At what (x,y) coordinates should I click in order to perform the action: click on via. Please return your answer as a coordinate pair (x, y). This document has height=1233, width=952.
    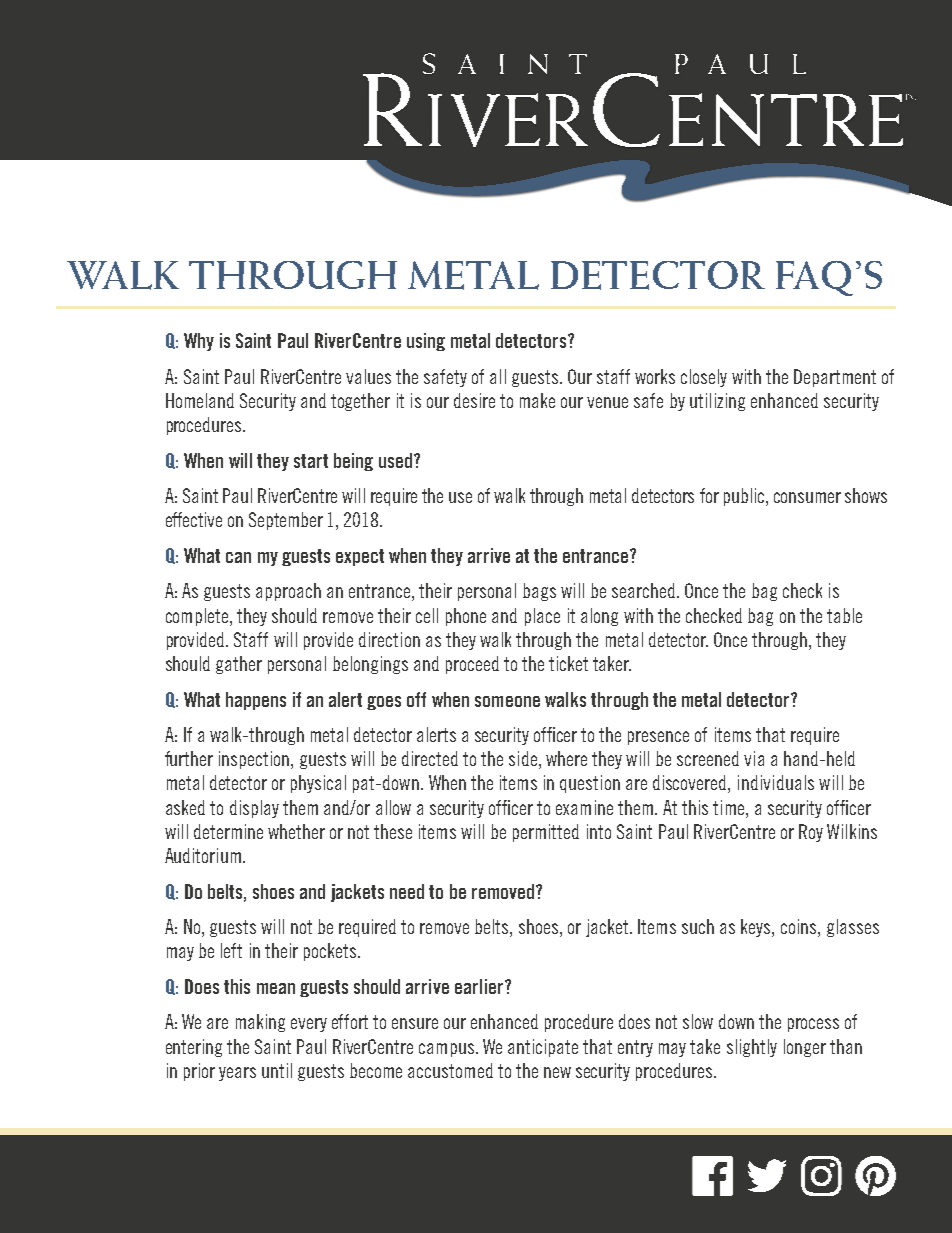
    Looking at the image, I should click on (754, 758).
